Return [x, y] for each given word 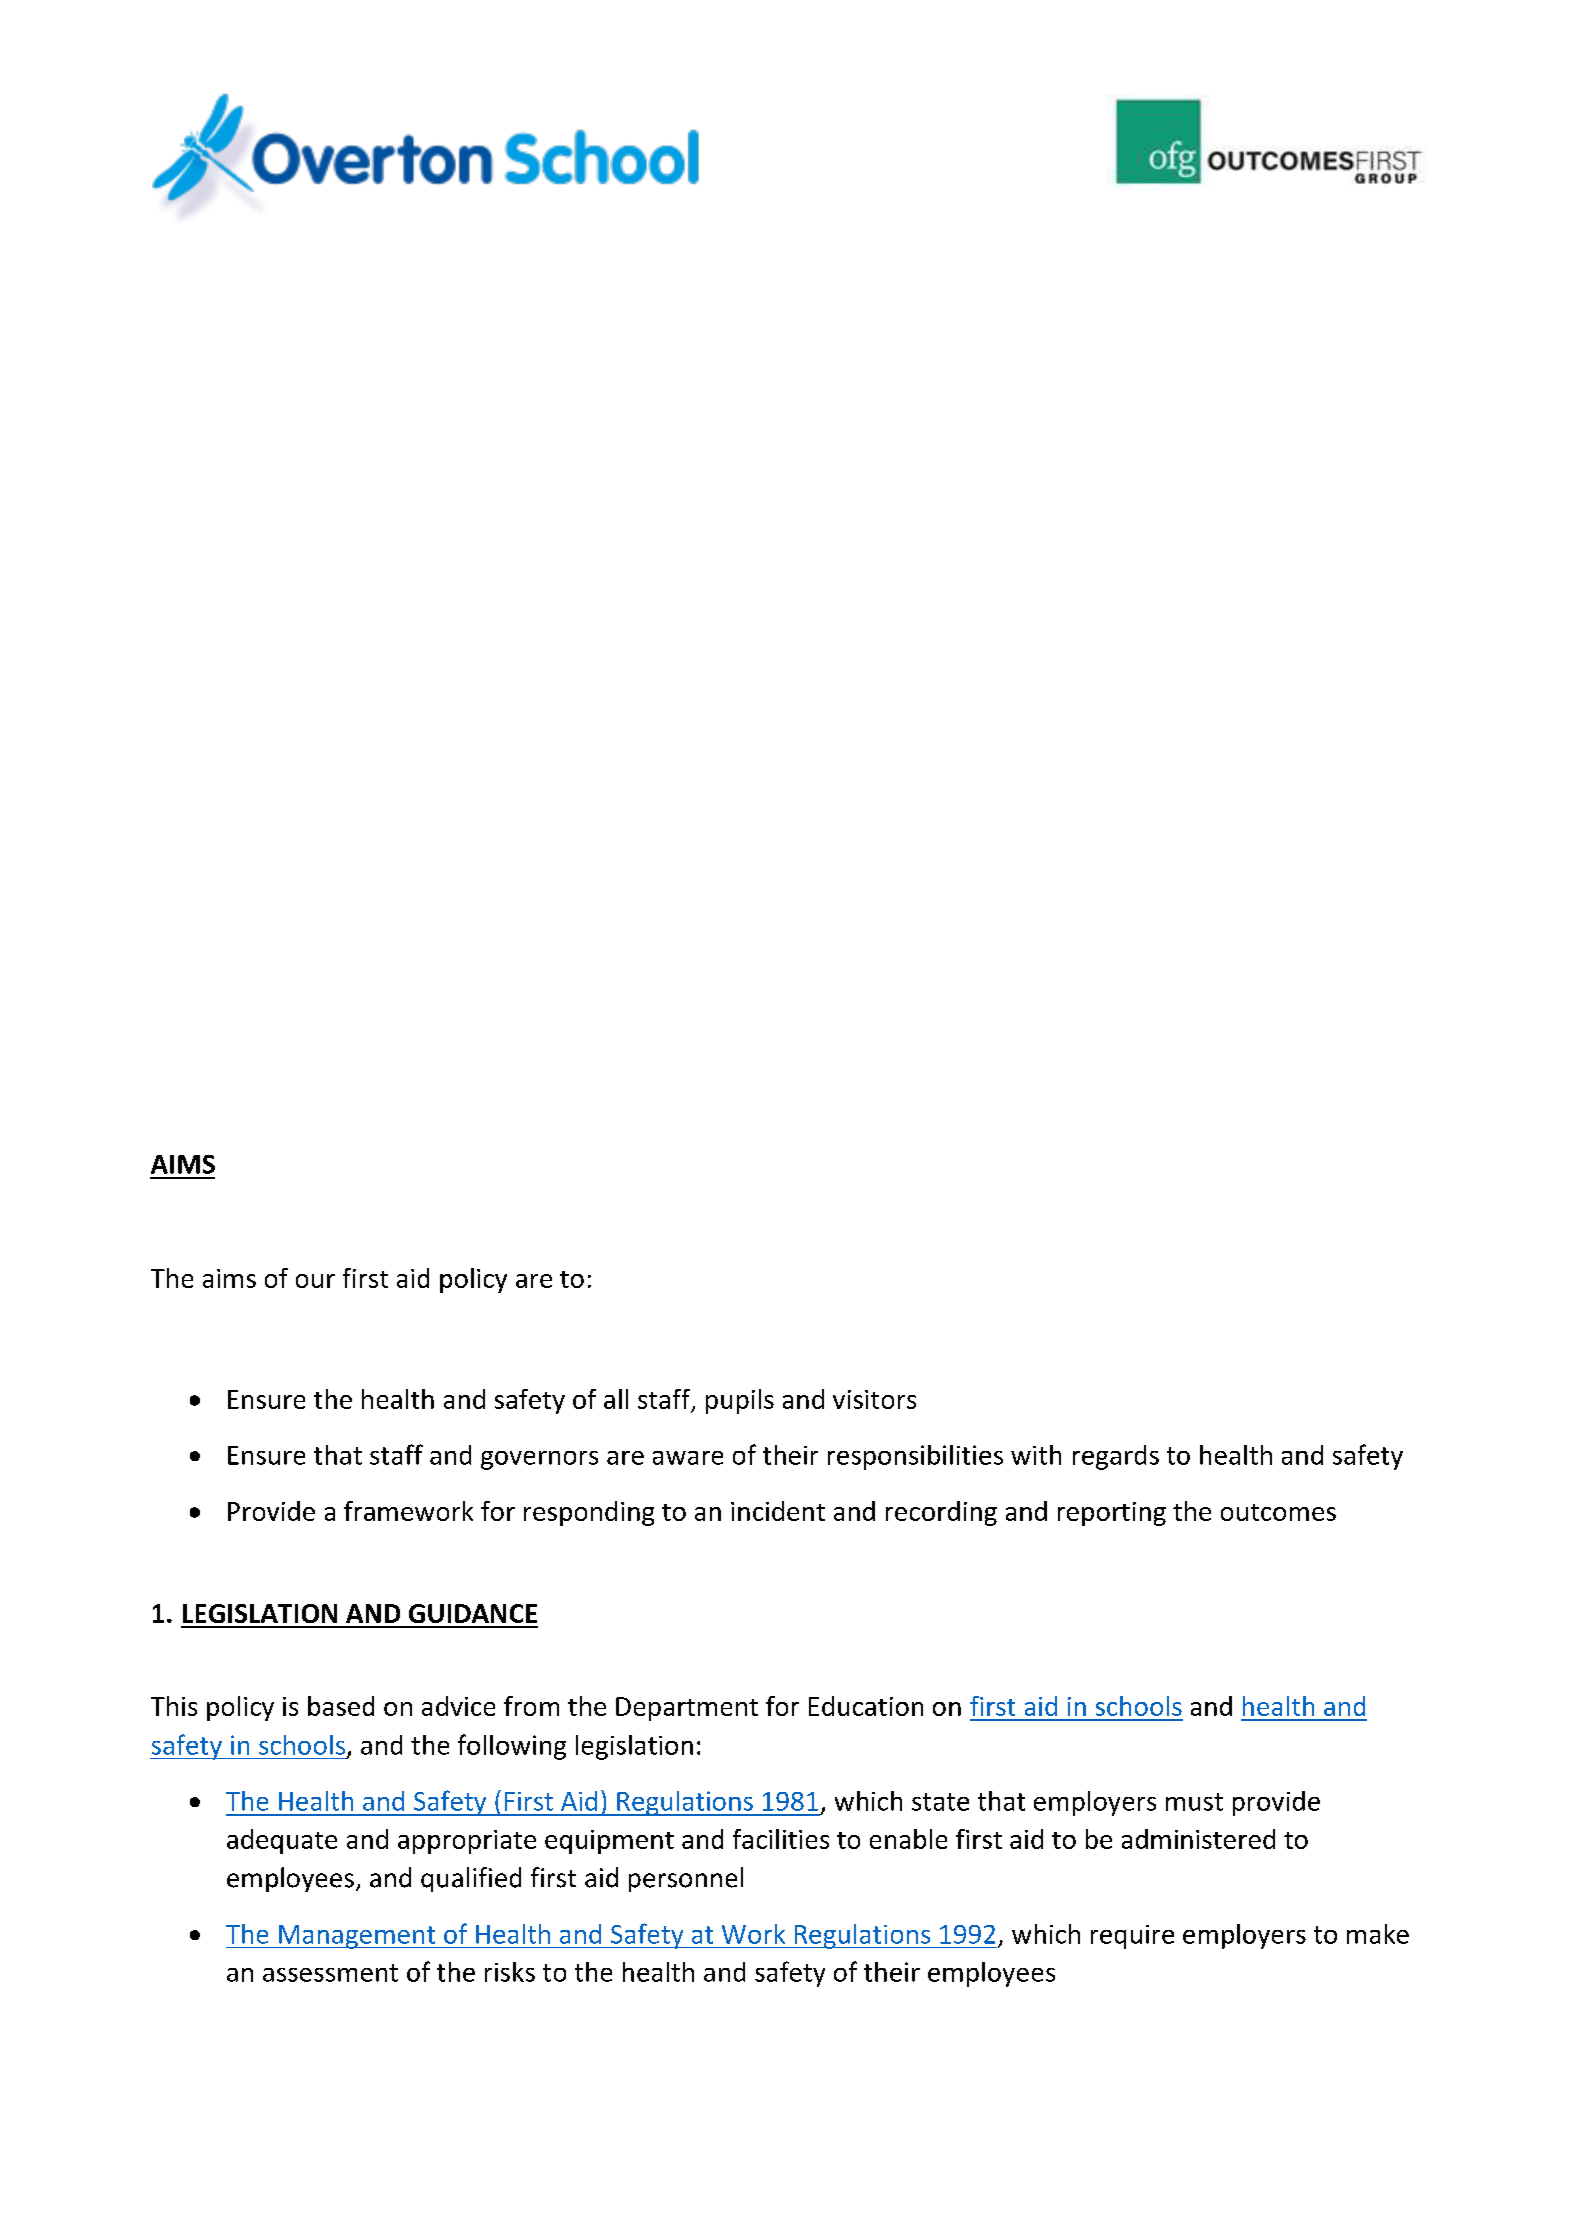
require [1132, 1937]
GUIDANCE [473, 1613]
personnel [686, 1879]
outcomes [1278, 1512]
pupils [740, 1401]
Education [866, 1706]
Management [357, 1937]
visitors [874, 1399]
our [315, 1281]
